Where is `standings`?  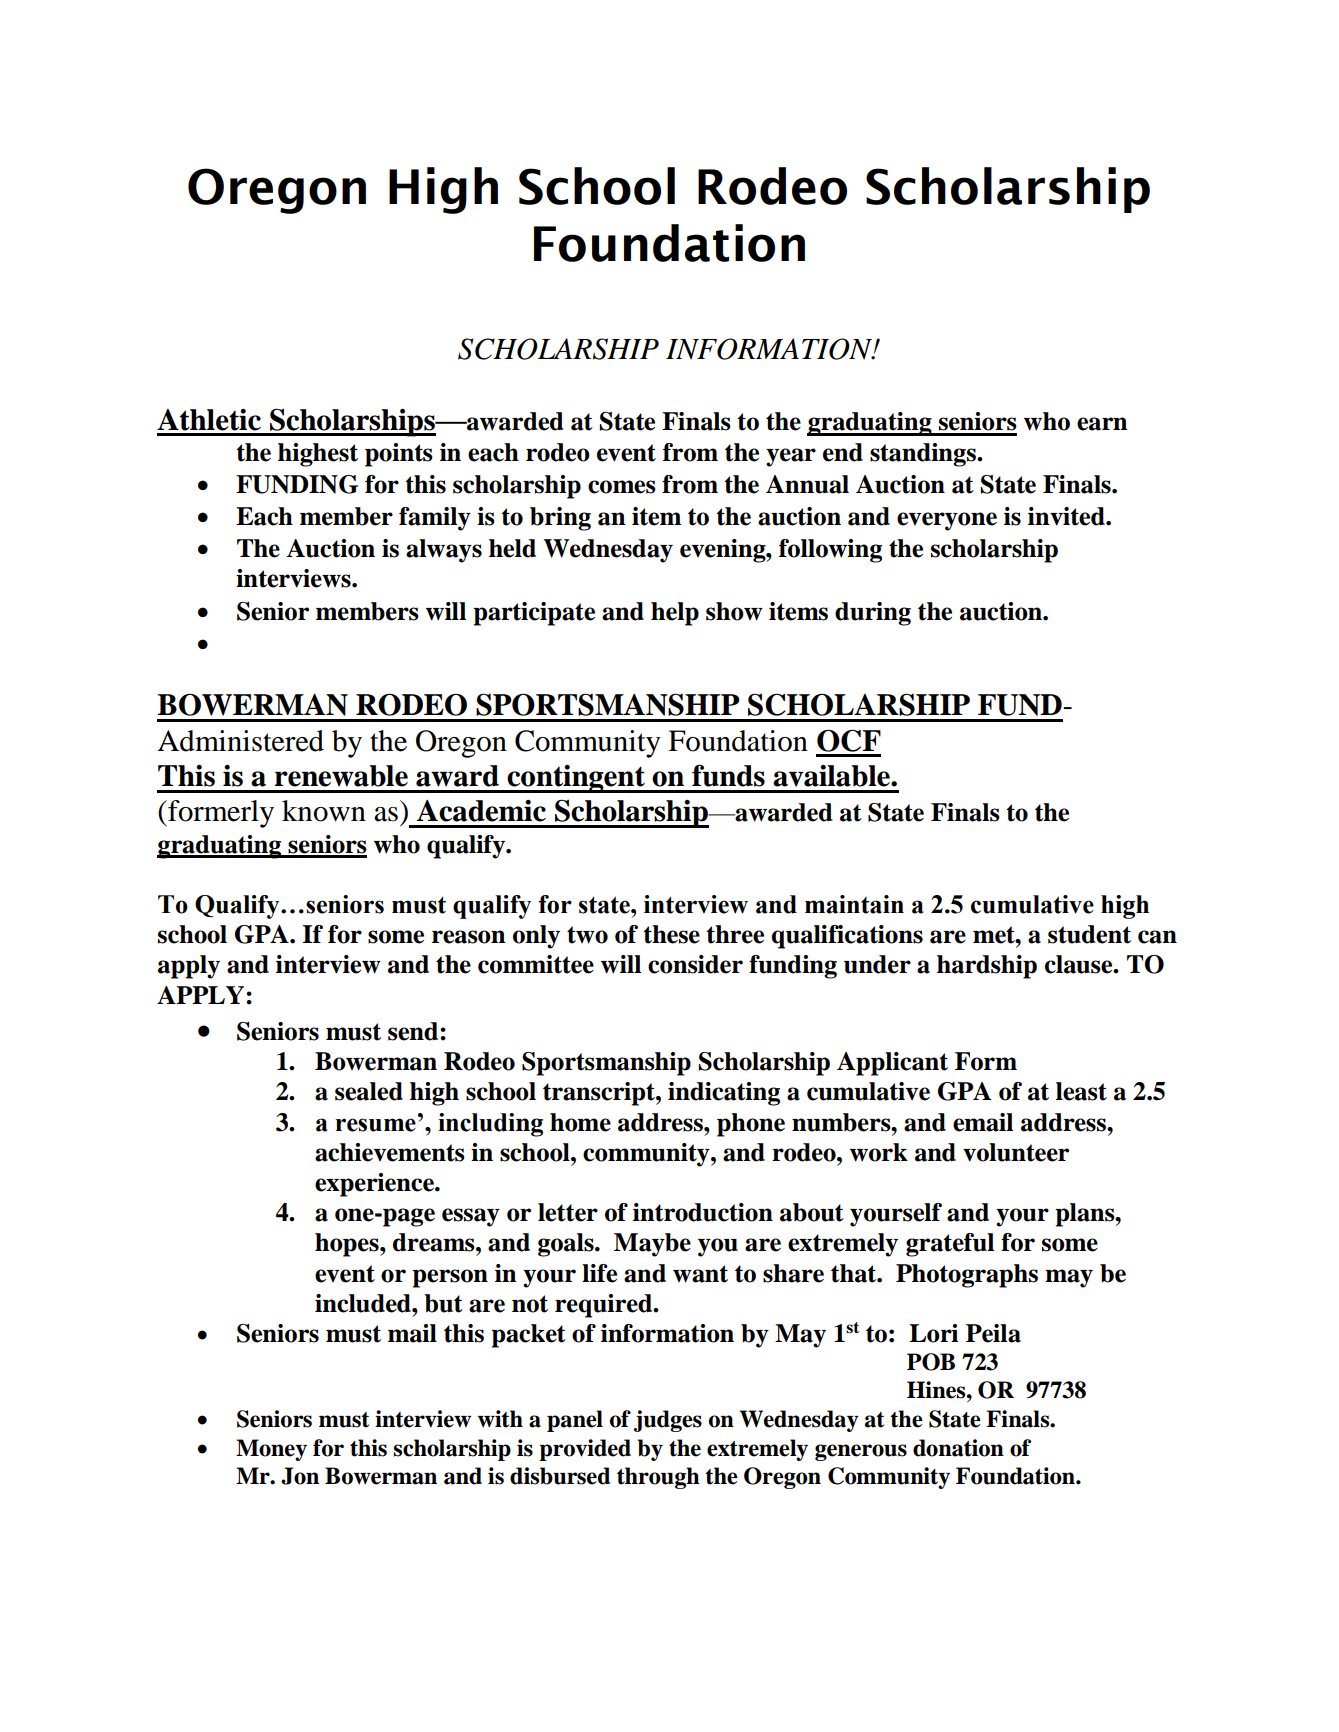
standings is located at coordinates (924, 455).
